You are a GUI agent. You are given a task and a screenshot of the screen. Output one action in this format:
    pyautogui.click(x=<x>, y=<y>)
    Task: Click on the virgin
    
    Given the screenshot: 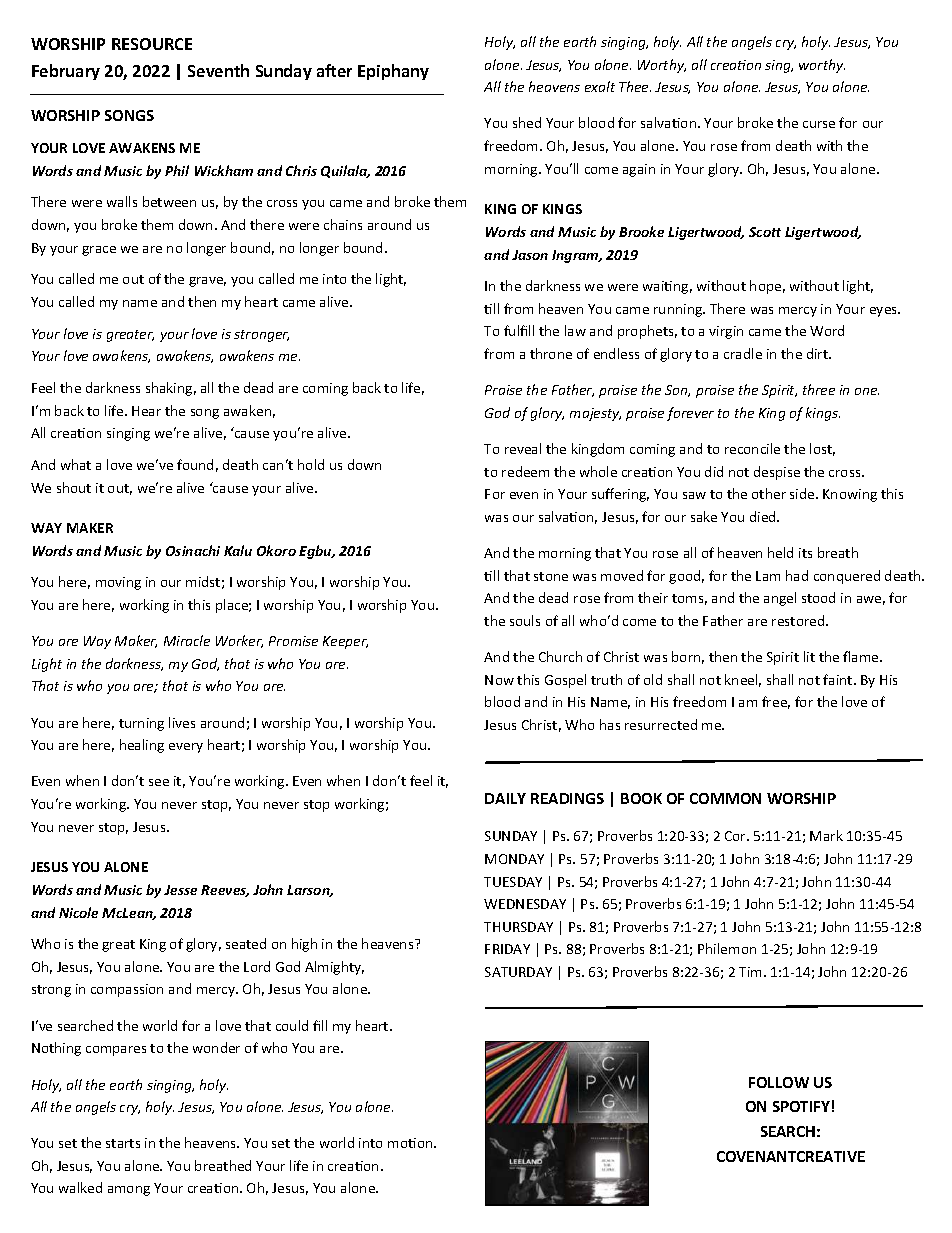 What is the action you would take?
    pyautogui.click(x=726, y=332)
